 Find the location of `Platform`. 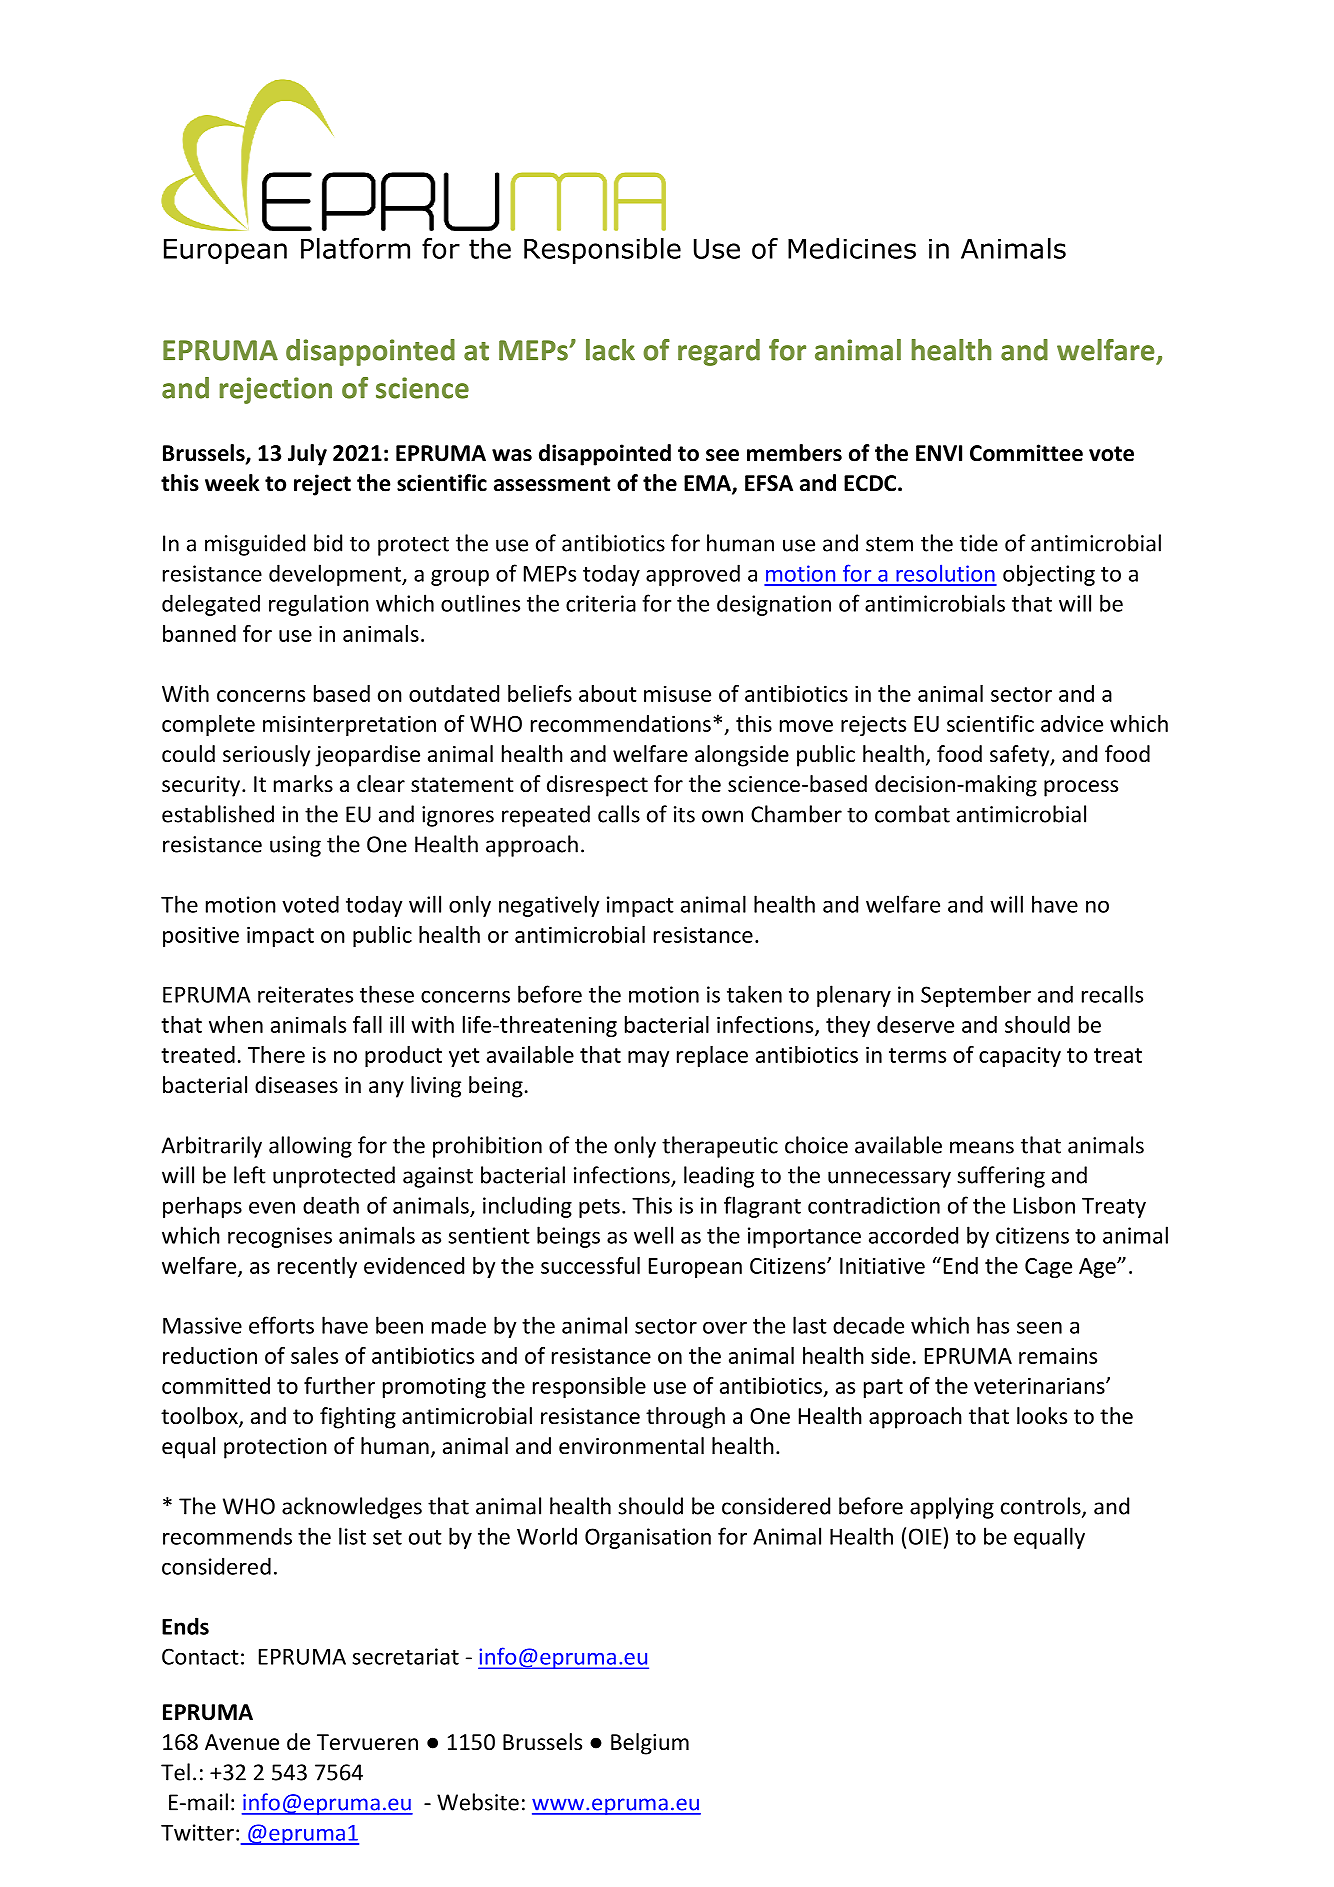

Platform is located at coordinates (355, 248).
